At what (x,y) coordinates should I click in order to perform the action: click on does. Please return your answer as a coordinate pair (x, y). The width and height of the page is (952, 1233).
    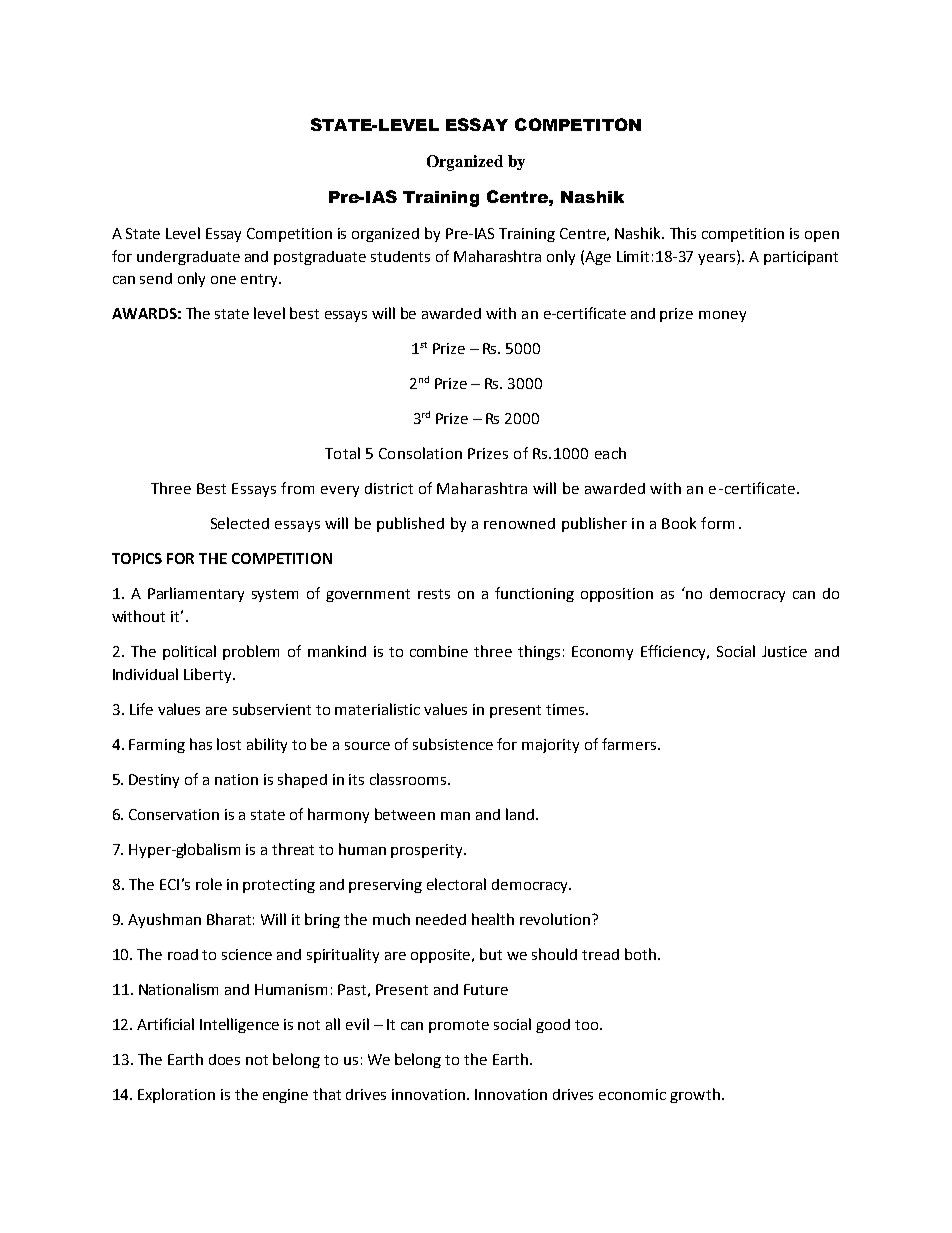
    Looking at the image, I should click on (224, 1059).
